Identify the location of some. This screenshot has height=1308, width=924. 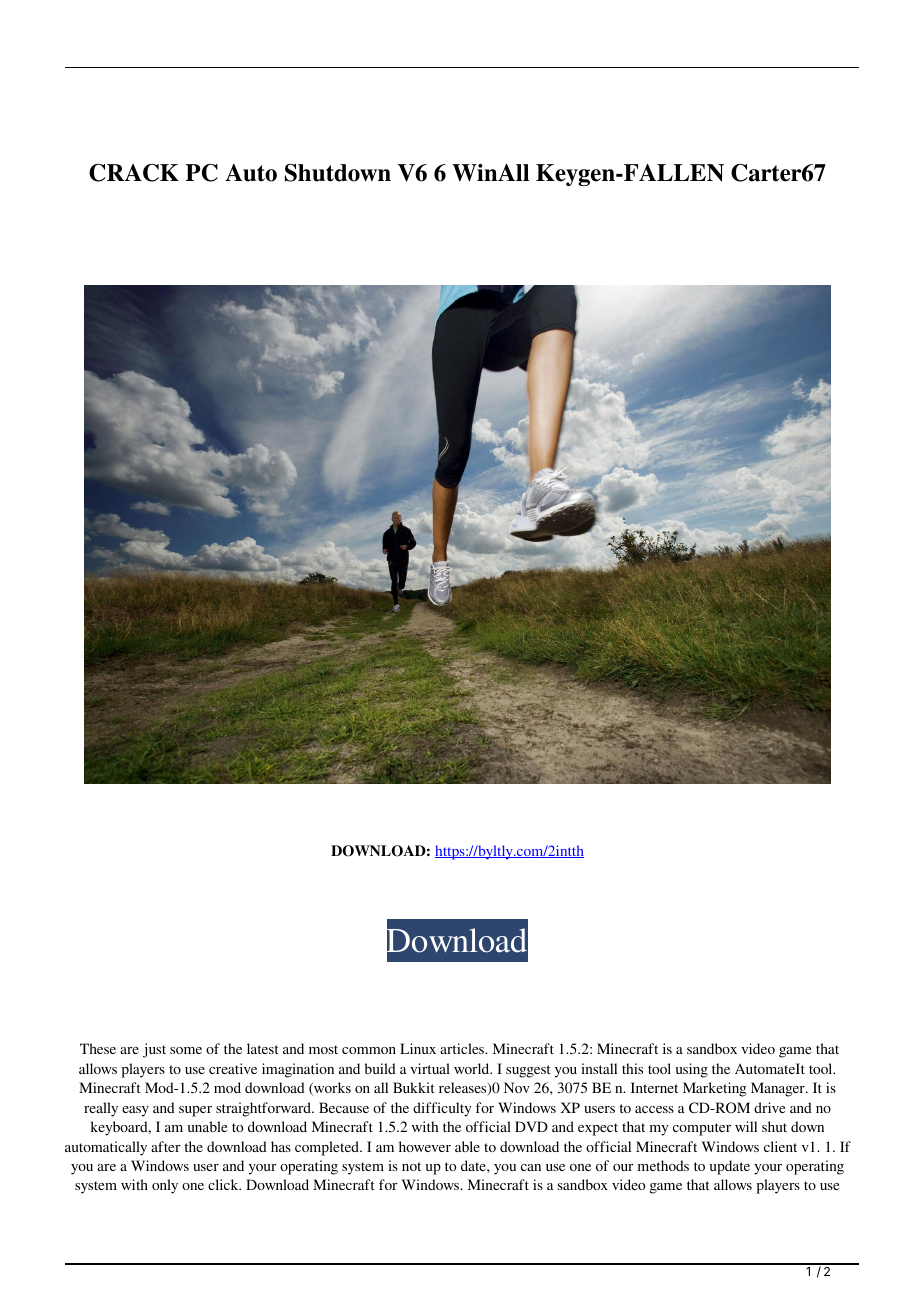
(186, 1050).
